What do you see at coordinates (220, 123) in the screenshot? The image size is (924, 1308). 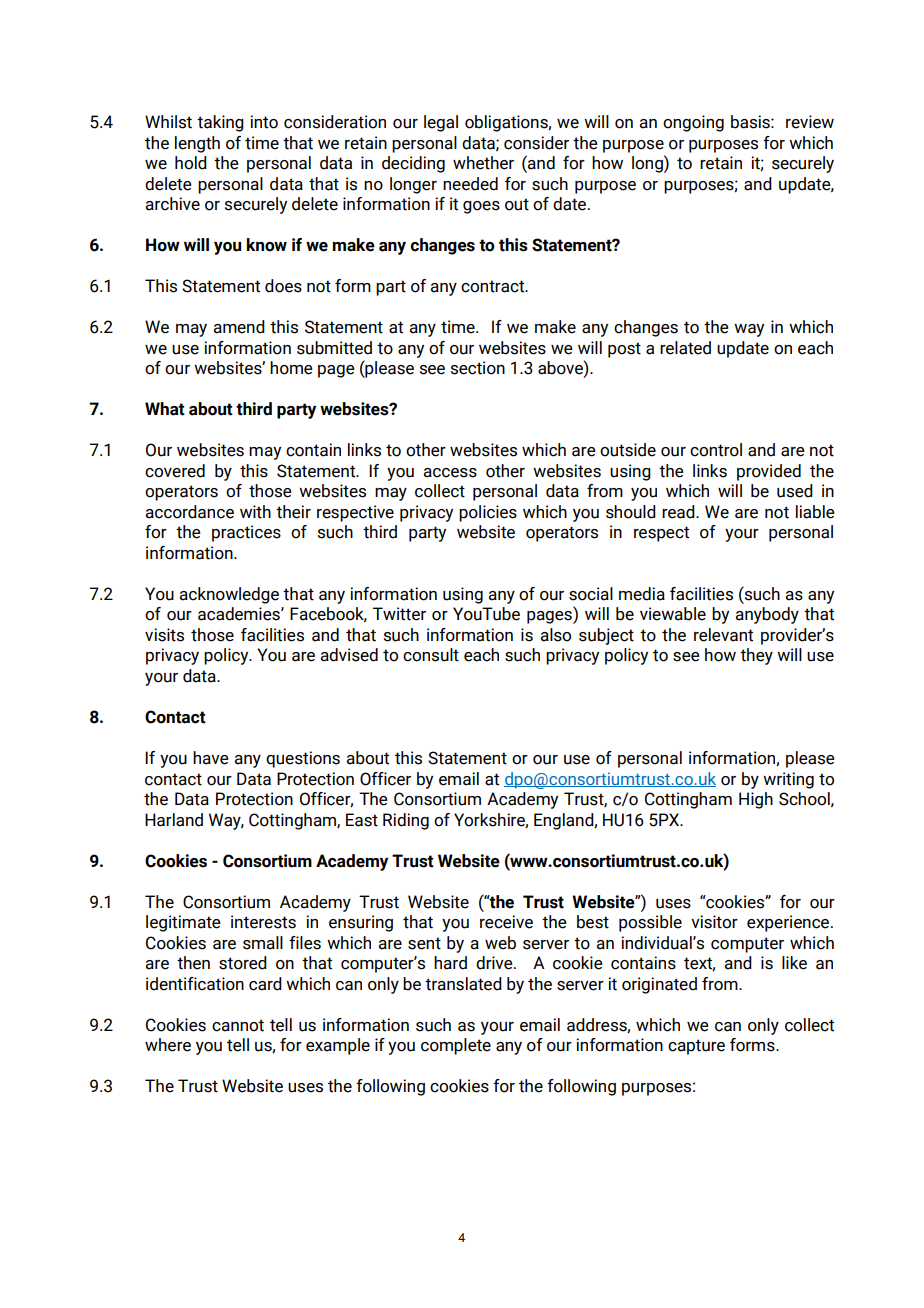 I see `taking` at bounding box center [220, 123].
